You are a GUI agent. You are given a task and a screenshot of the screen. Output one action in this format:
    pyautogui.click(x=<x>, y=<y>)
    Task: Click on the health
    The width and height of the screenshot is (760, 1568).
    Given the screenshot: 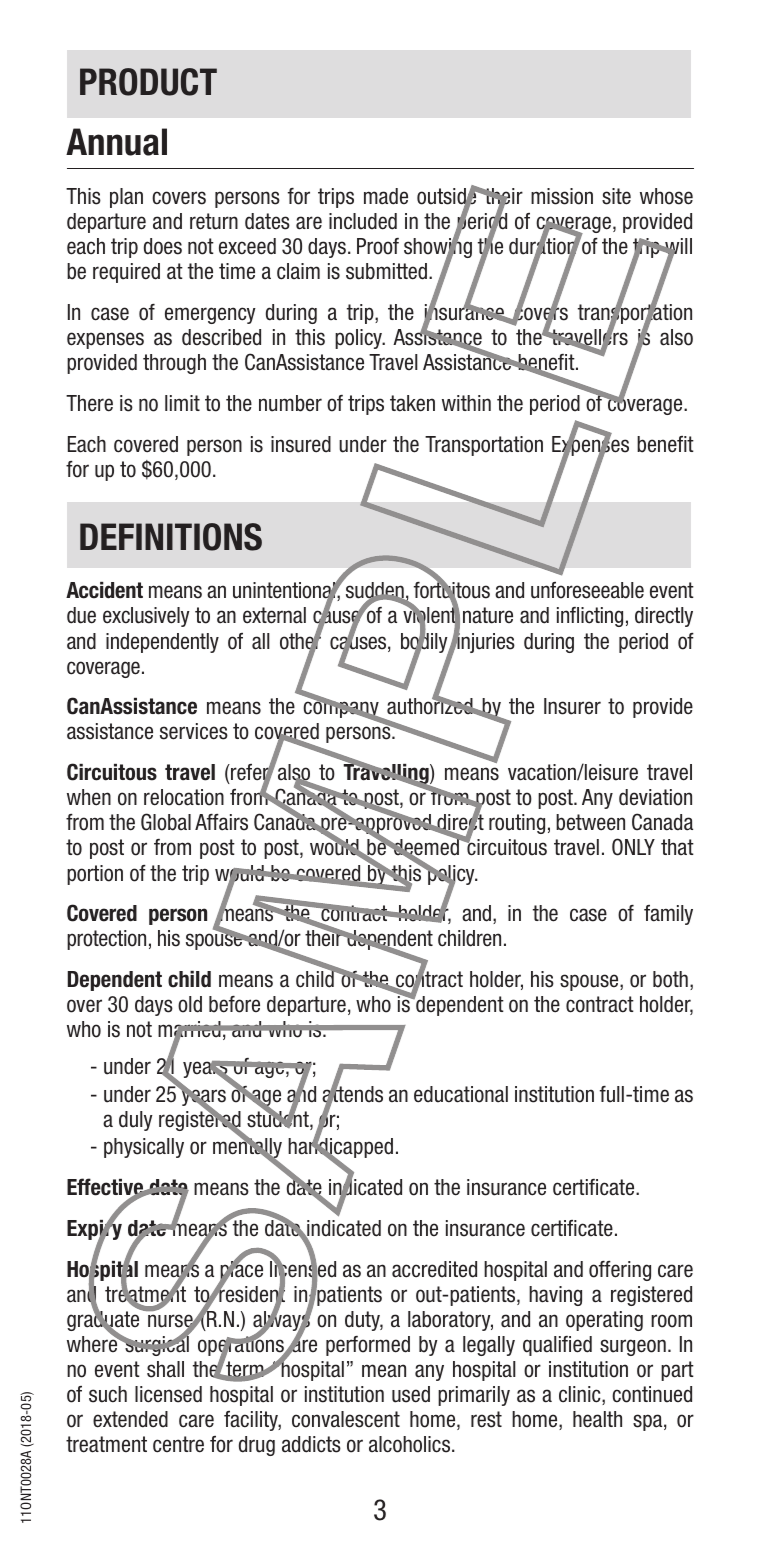 What is the action you would take?
    pyautogui.click(x=597, y=1419)
